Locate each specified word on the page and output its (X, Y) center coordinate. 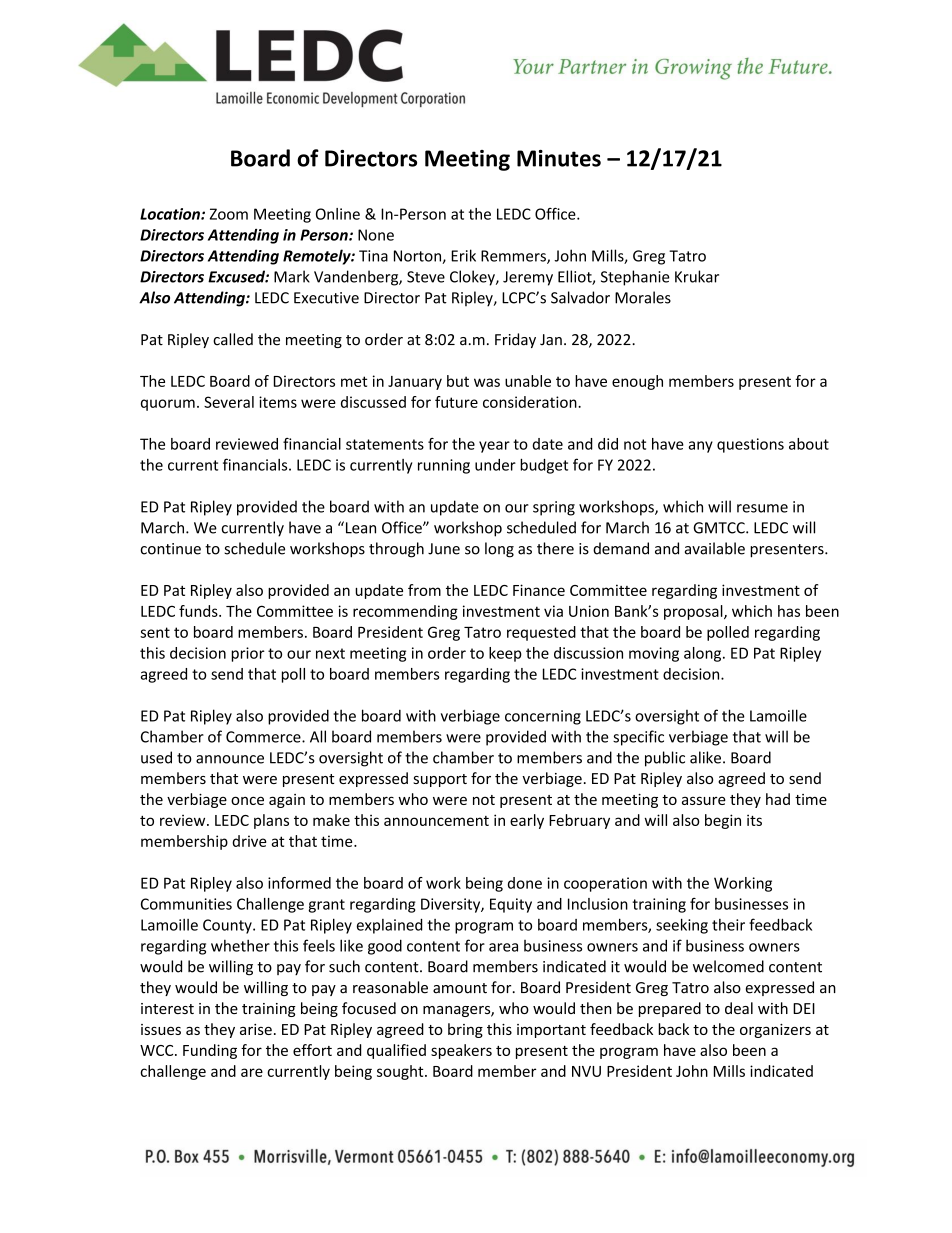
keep (505, 654)
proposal (694, 612)
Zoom (229, 214)
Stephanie (635, 278)
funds (199, 611)
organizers (775, 1031)
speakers (461, 1051)
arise (256, 1029)
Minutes (559, 158)
